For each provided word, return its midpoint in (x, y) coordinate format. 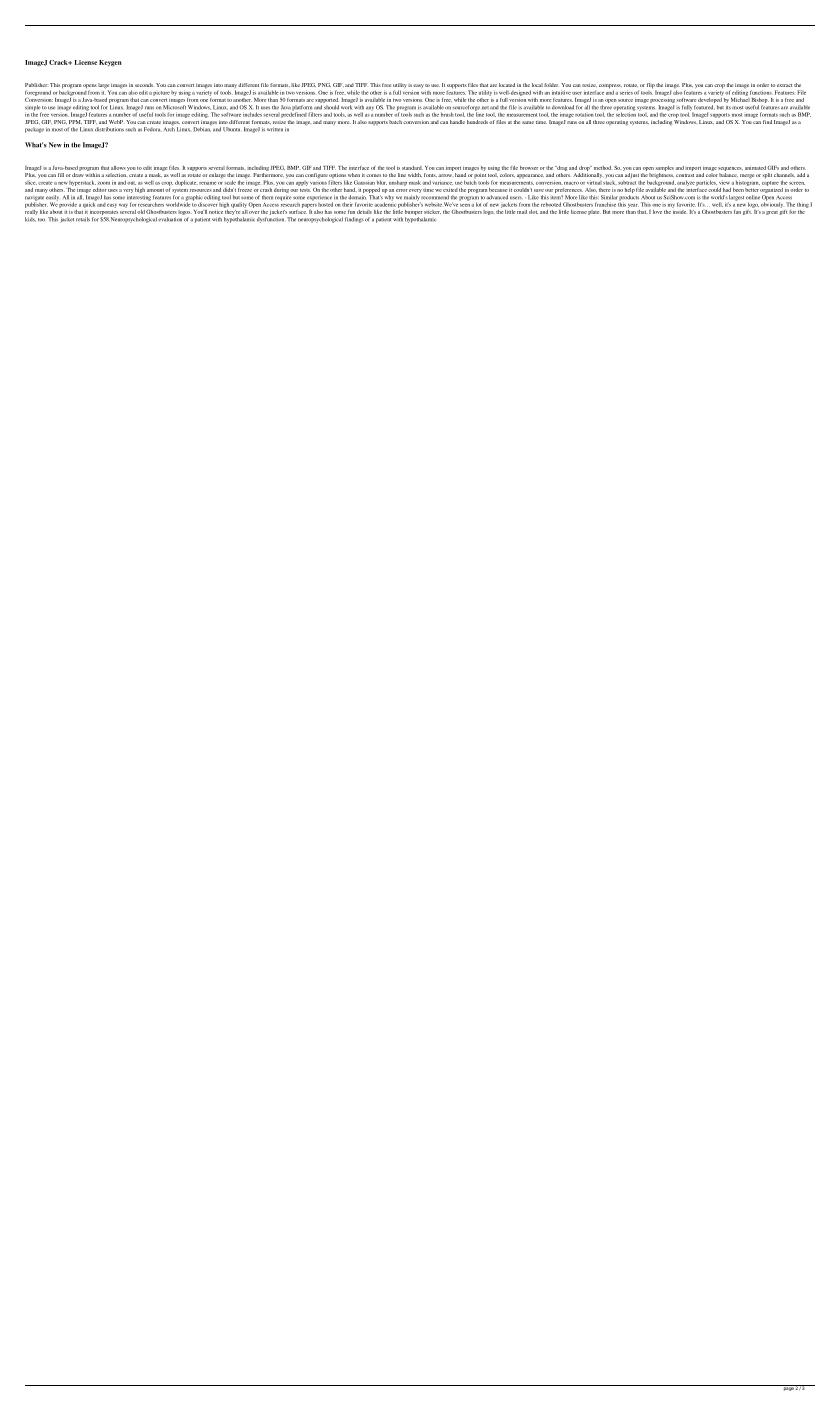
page (788, 1388)
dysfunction (270, 220)
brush (447, 114)
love (657, 212)
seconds (144, 85)
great (772, 213)
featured (704, 107)
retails (83, 219)
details (364, 212)
